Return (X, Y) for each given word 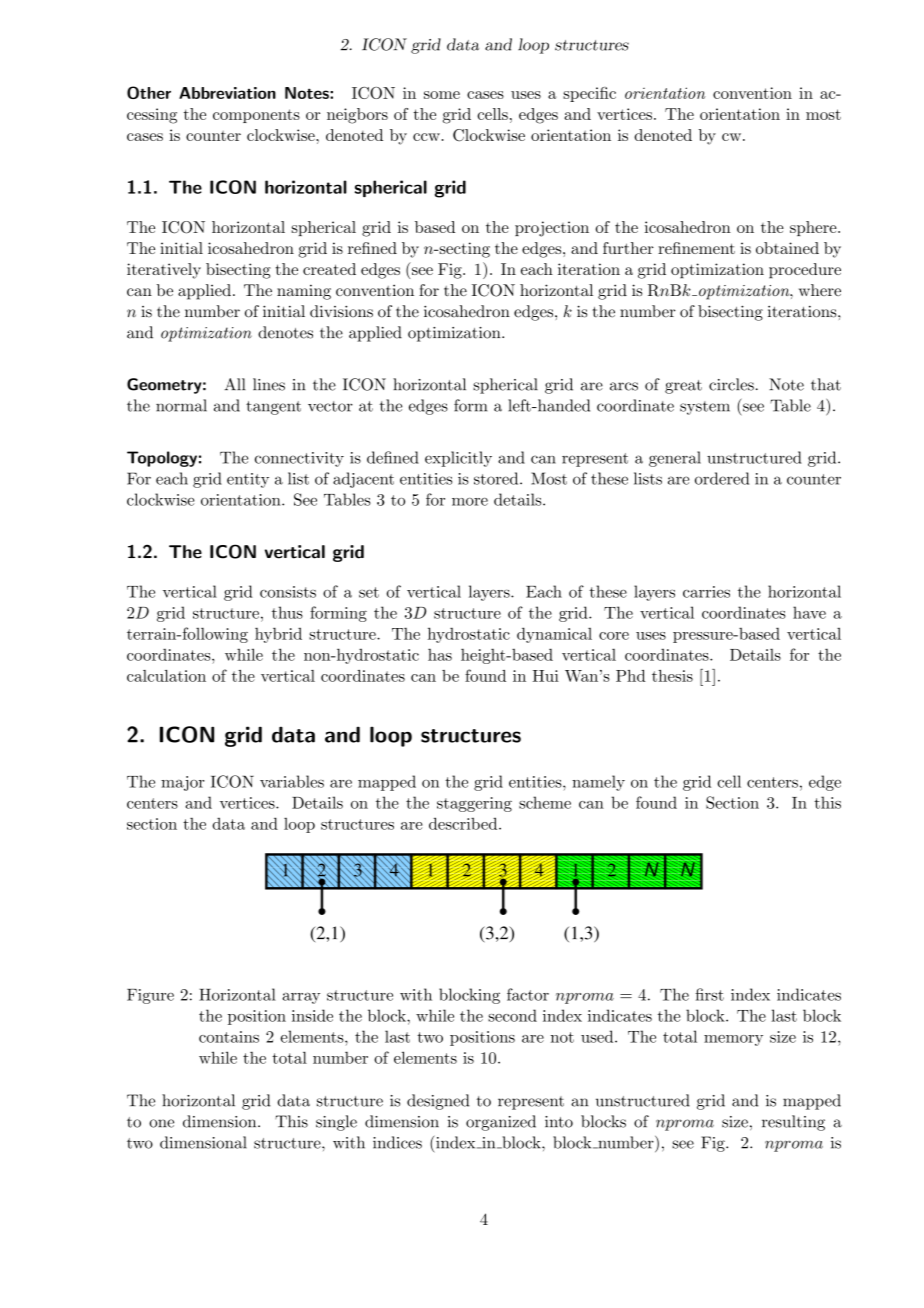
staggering (474, 804)
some (442, 95)
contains (229, 1037)
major (182, 783)
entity (248, 480)
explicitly (458, 459)
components (256, 116)
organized (501, 1123)
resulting (793, 1123)
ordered (722, 478)
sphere (813, 228)
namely (598, 783)
